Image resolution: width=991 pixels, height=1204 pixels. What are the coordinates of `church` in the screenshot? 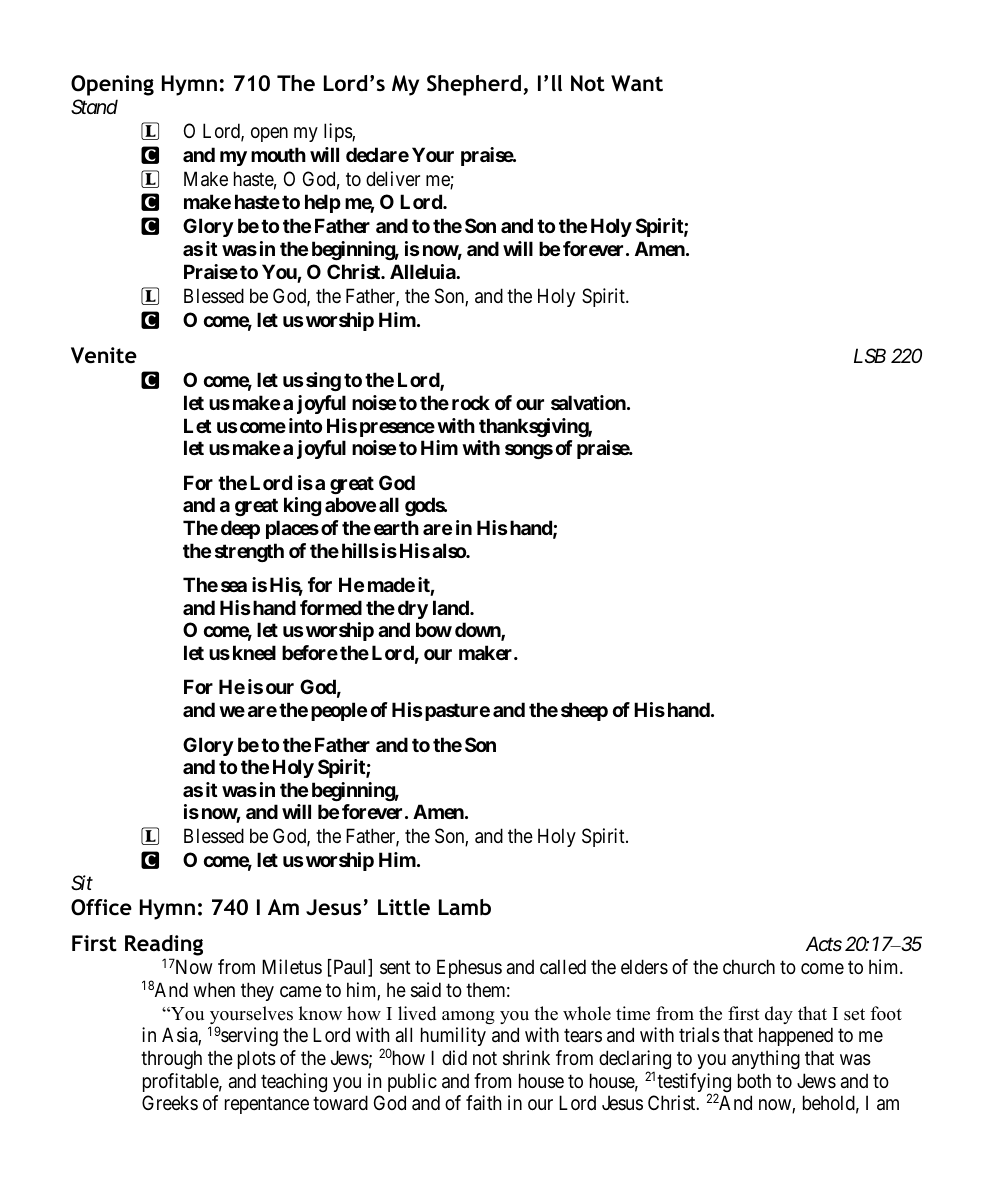 It's located at (749, 966).
